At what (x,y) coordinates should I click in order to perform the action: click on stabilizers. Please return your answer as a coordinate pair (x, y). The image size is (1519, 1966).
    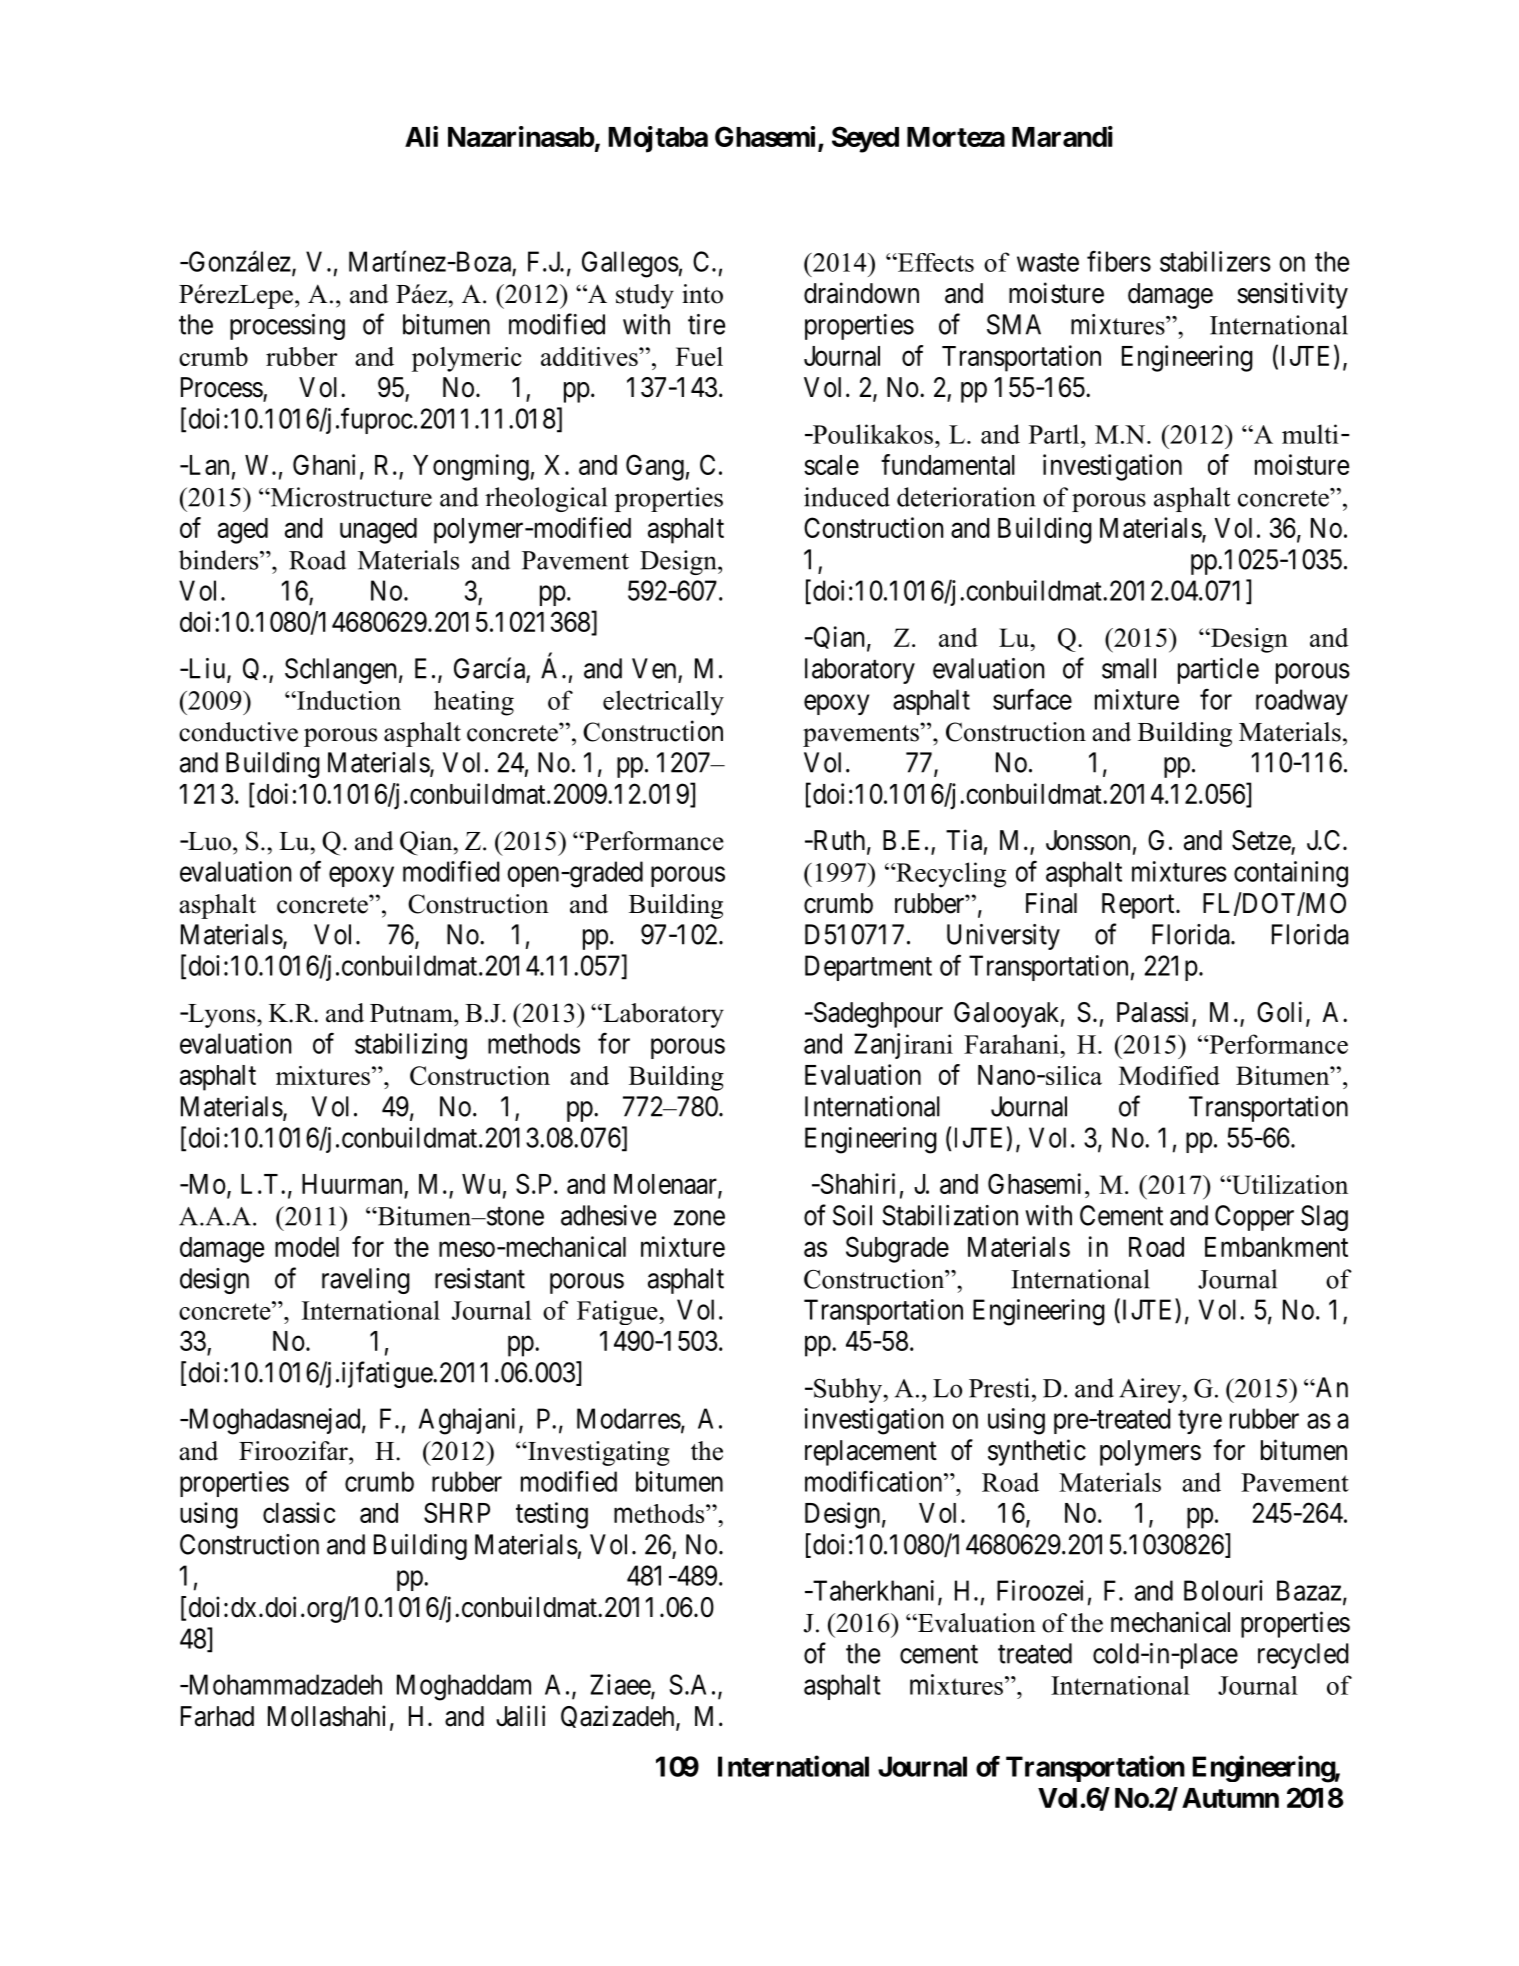
    Looking at the image, I should click on (1215, 261).
